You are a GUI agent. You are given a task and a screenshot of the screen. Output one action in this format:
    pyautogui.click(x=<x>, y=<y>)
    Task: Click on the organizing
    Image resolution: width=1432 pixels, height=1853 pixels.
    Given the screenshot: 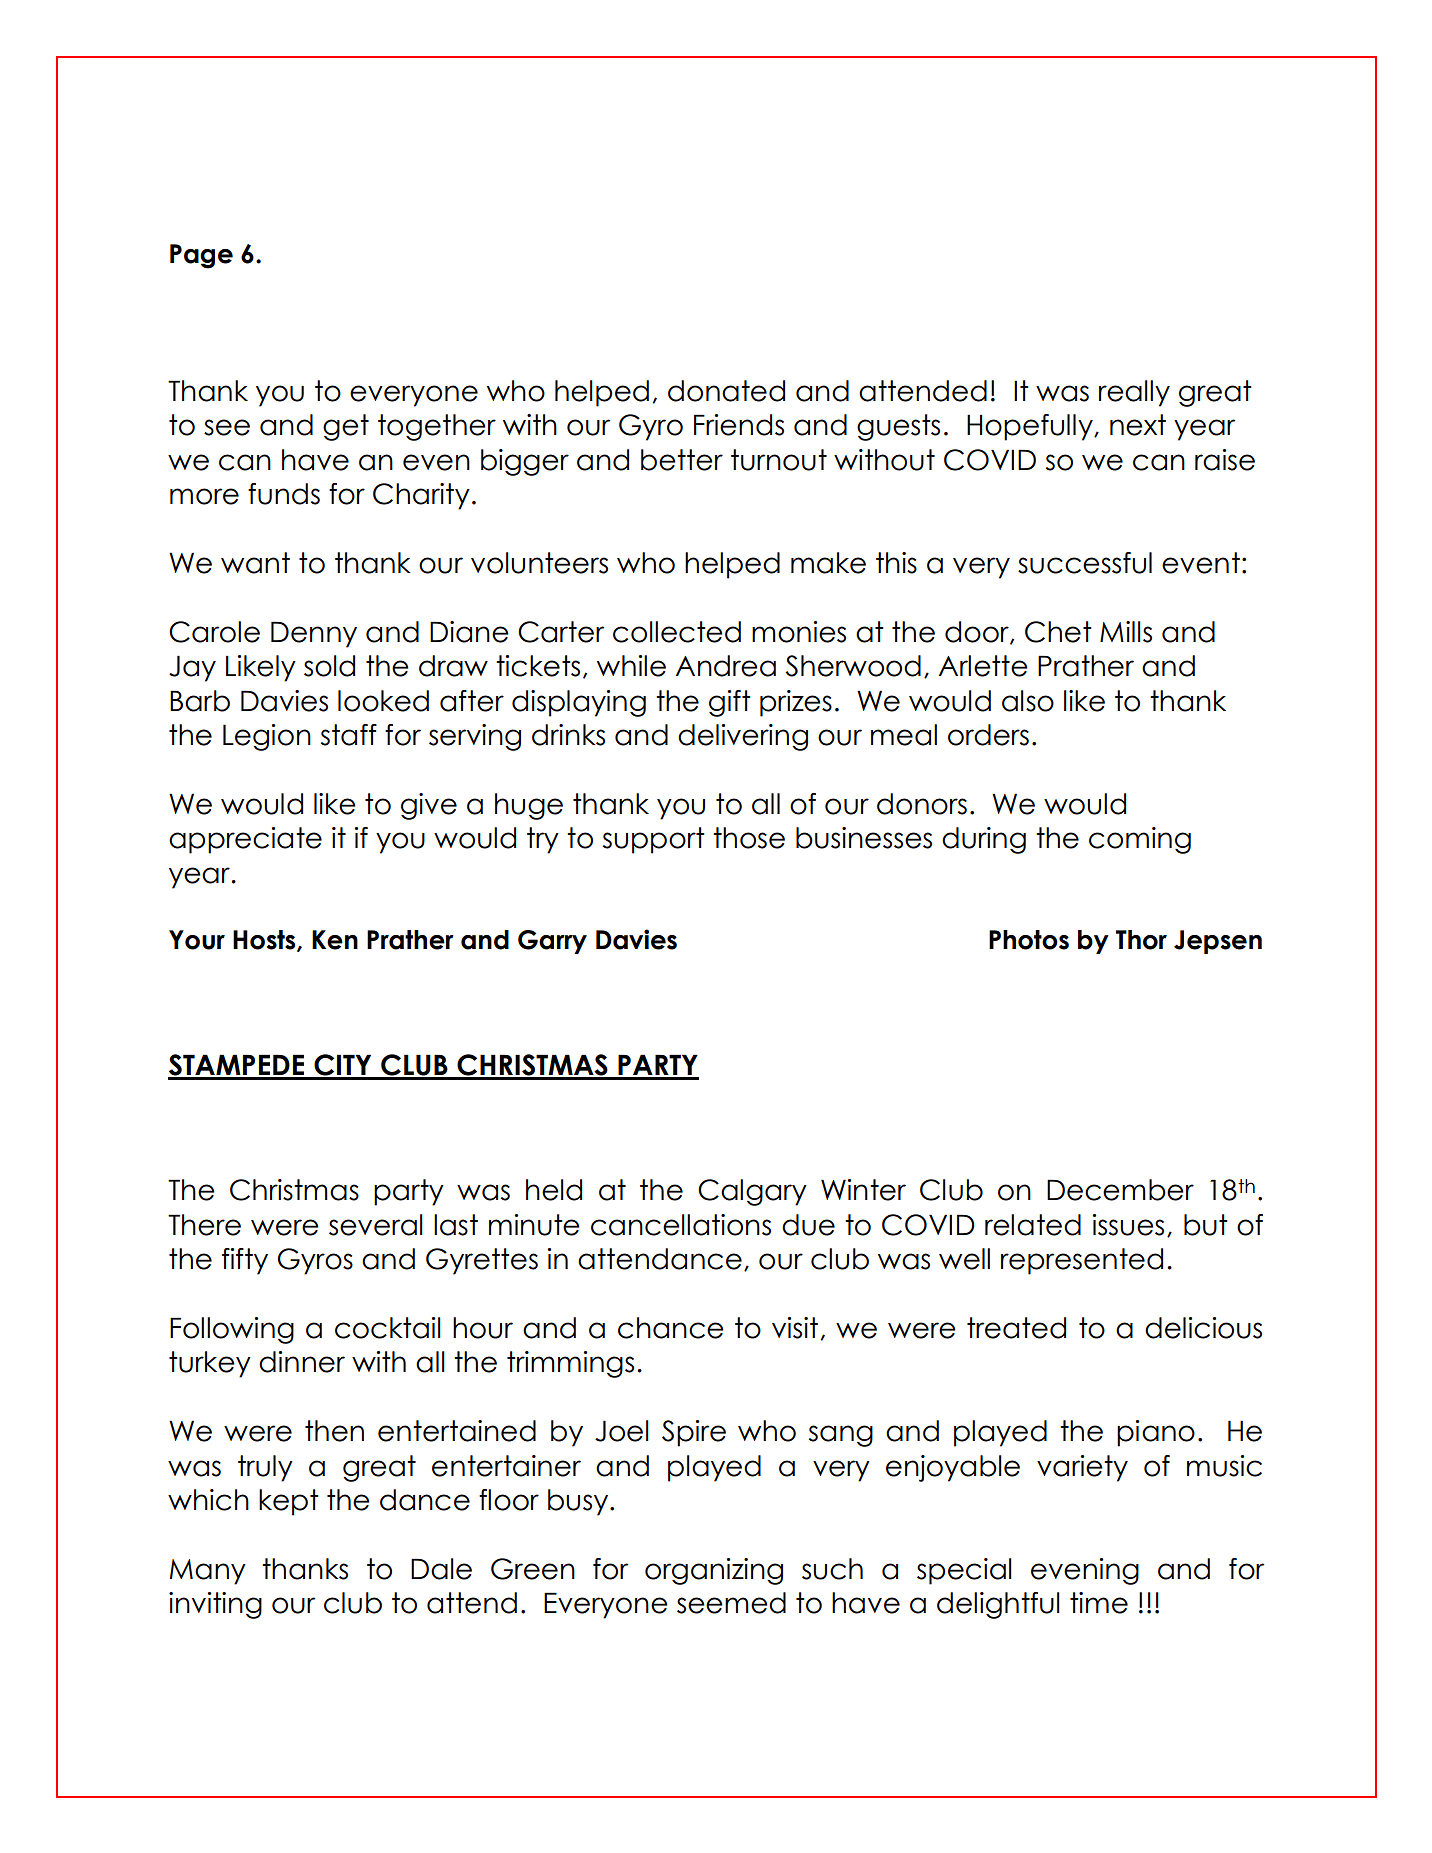 What is the action you would take?
    pyautogui.click(x=714, y=1571)
